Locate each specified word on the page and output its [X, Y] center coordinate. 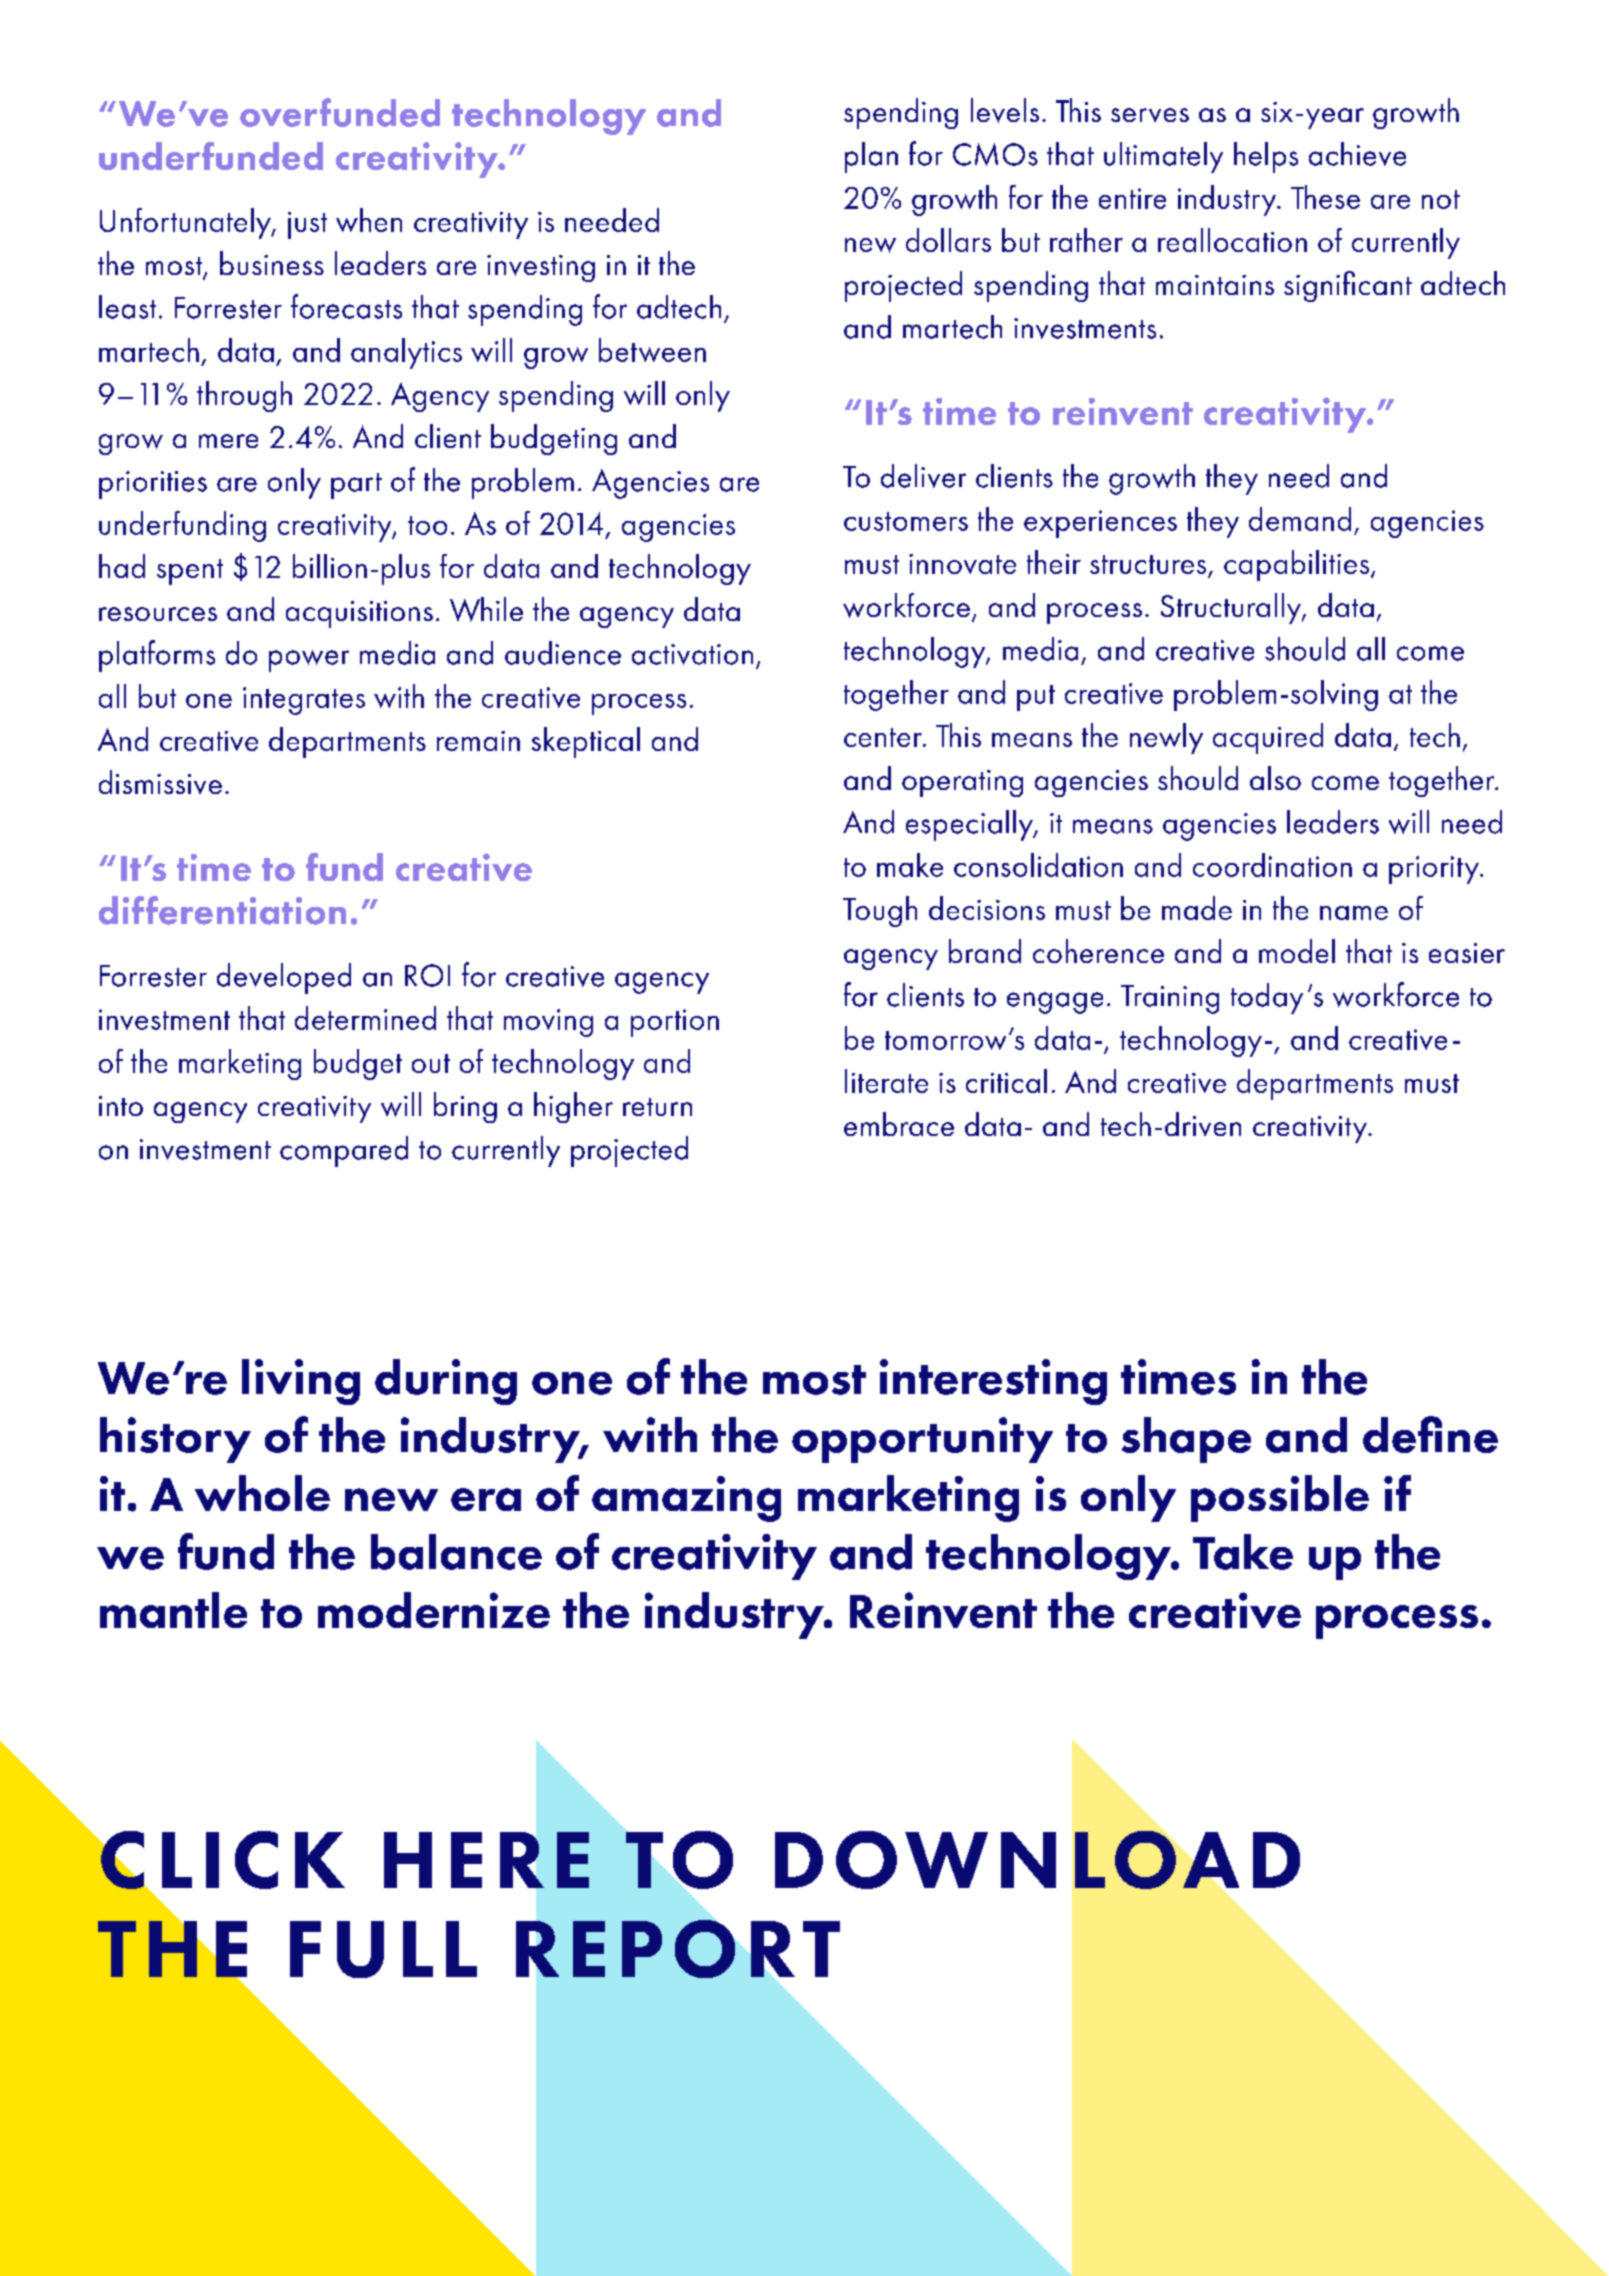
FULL [383, 1949]
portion [675, 1023]
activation [692, 654]
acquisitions [359, 614]
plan [871, 157]
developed [284, 978]
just [307, 225]
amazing [686, 1499]
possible [1280, 1498]
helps [1266, 157]
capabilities [1298, 565]
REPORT [678, 1949]
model [1297, 951]
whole [262, 1493]
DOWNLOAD [1037, 1860]
